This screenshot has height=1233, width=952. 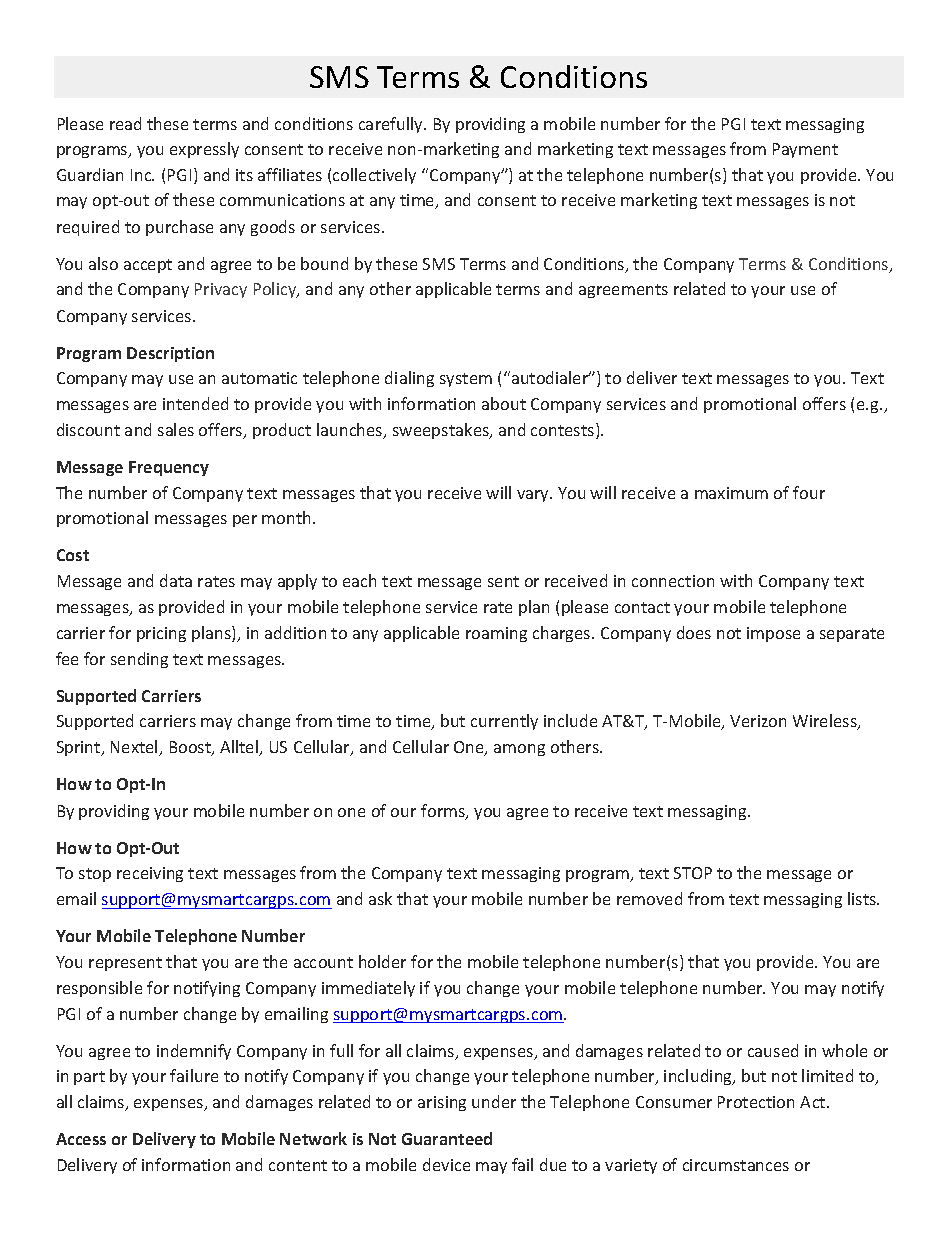 What do you see at coordinates (756, 1102) in the screenshot?
I see `Protection` at bounding box center [756, 1102].
